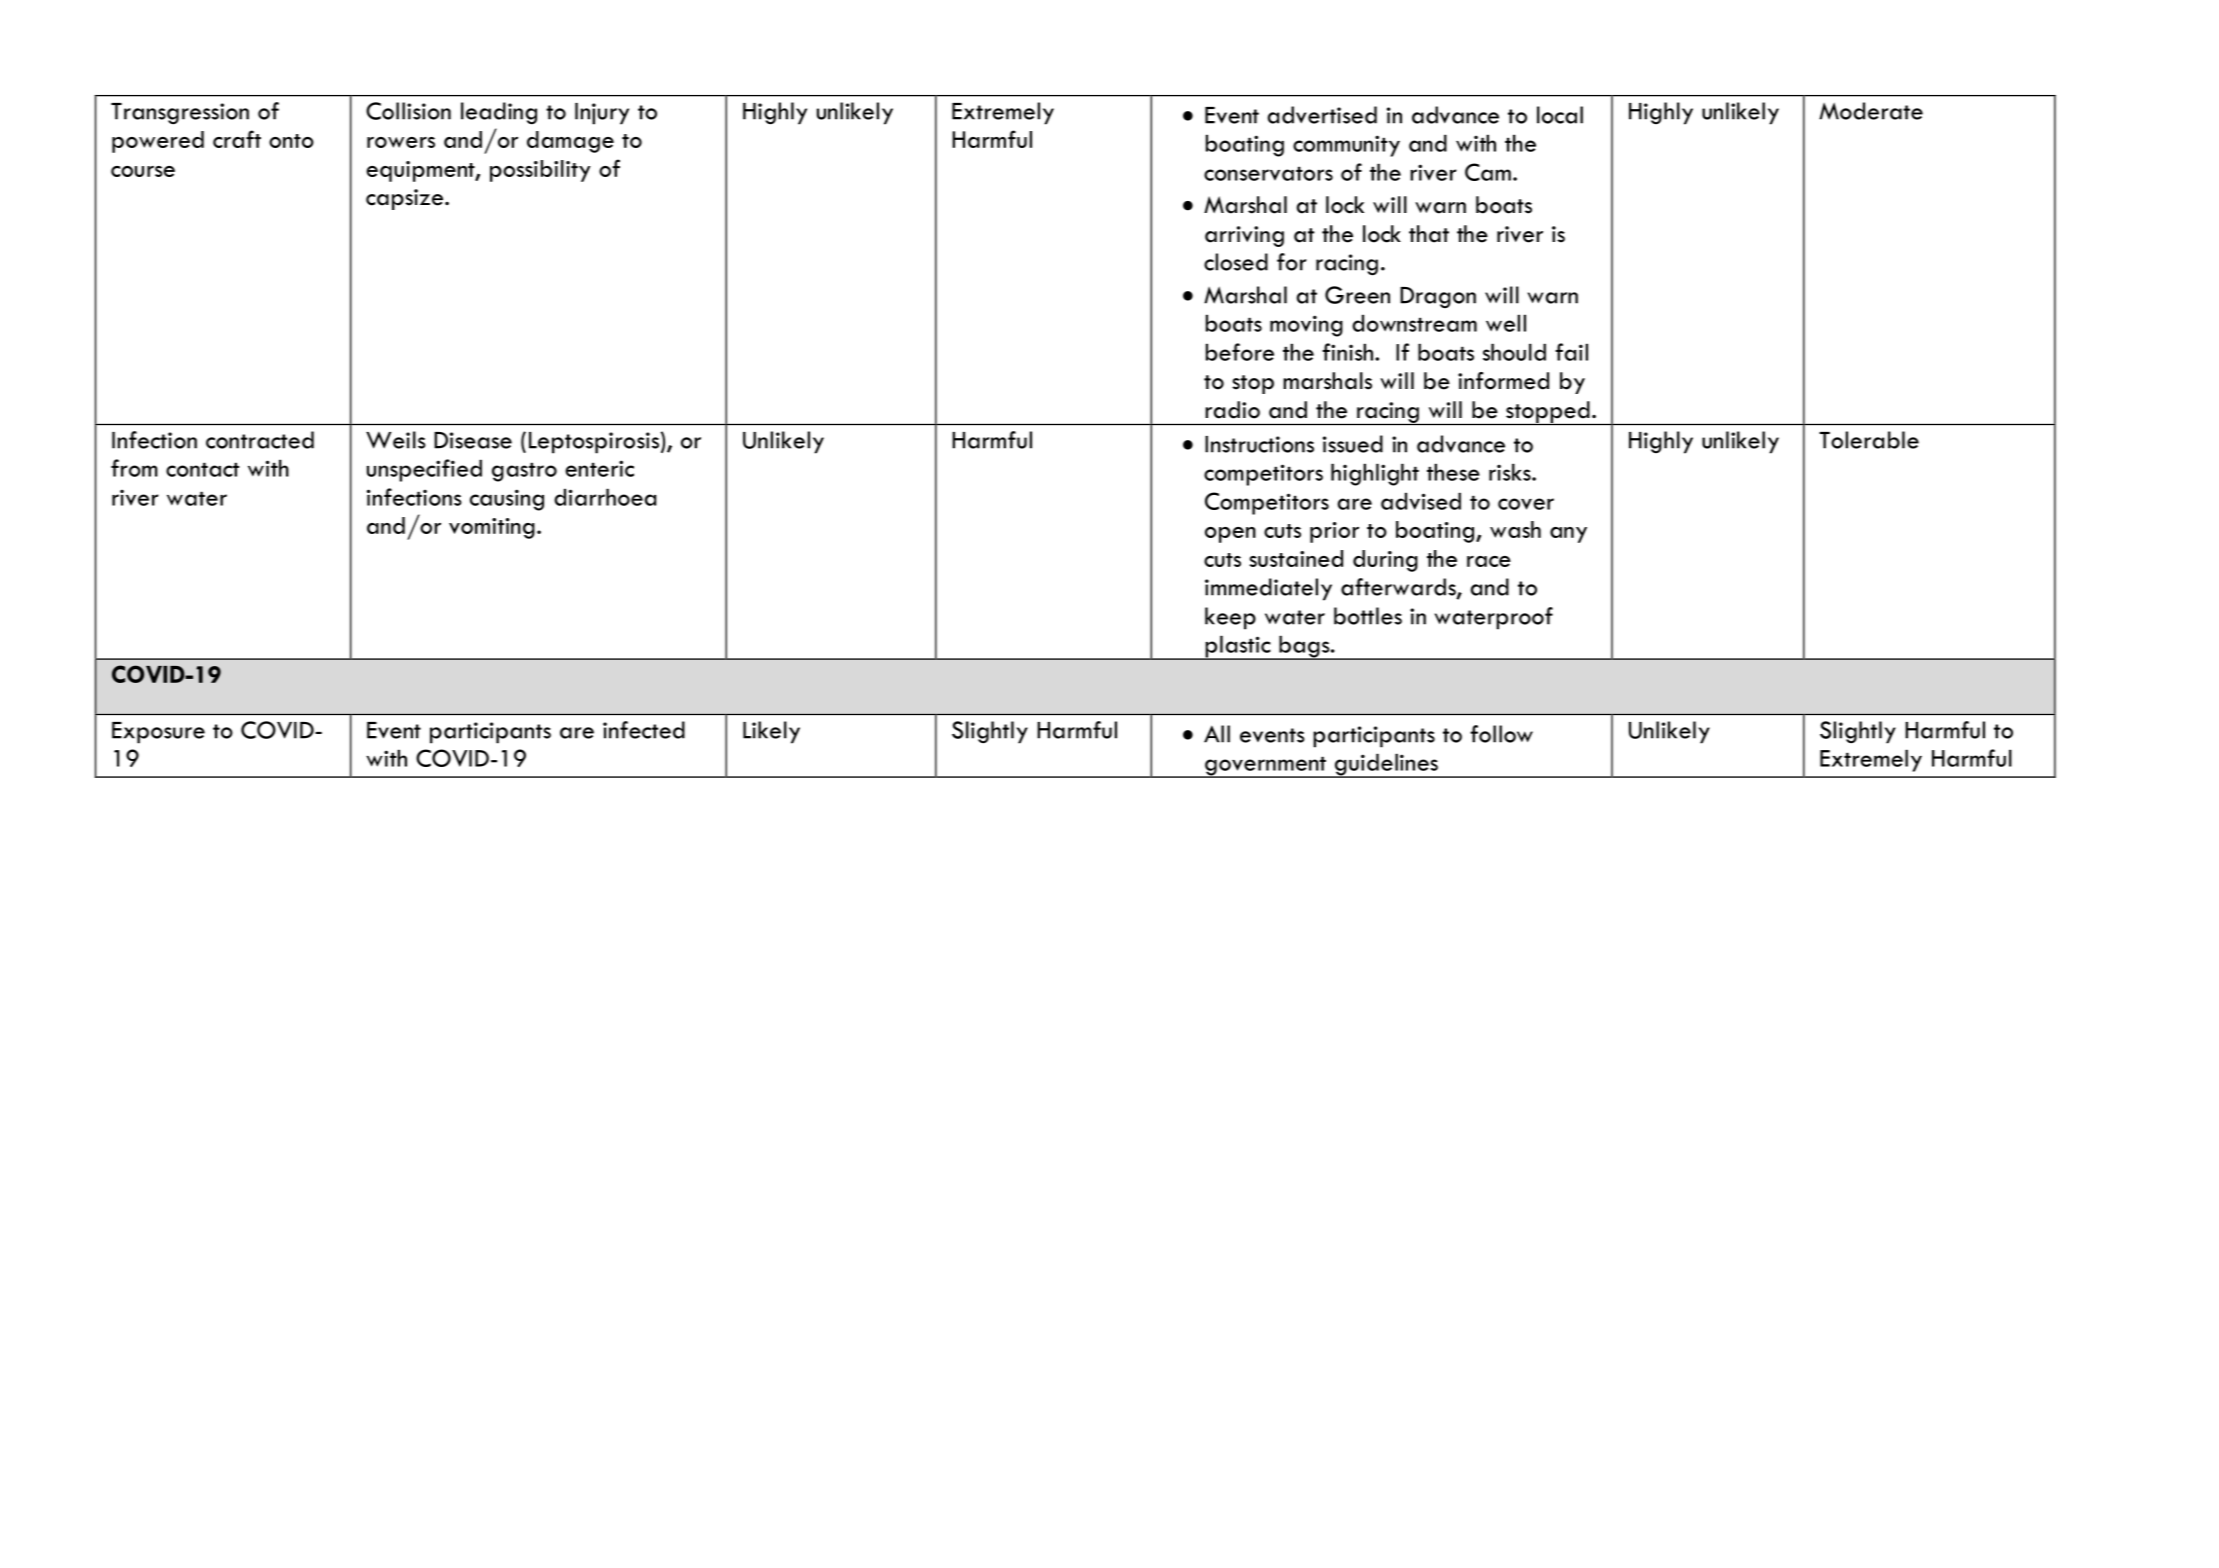 This screenshot has width=2219, height=1568. I want to click on contracted, so click(260, 440).
